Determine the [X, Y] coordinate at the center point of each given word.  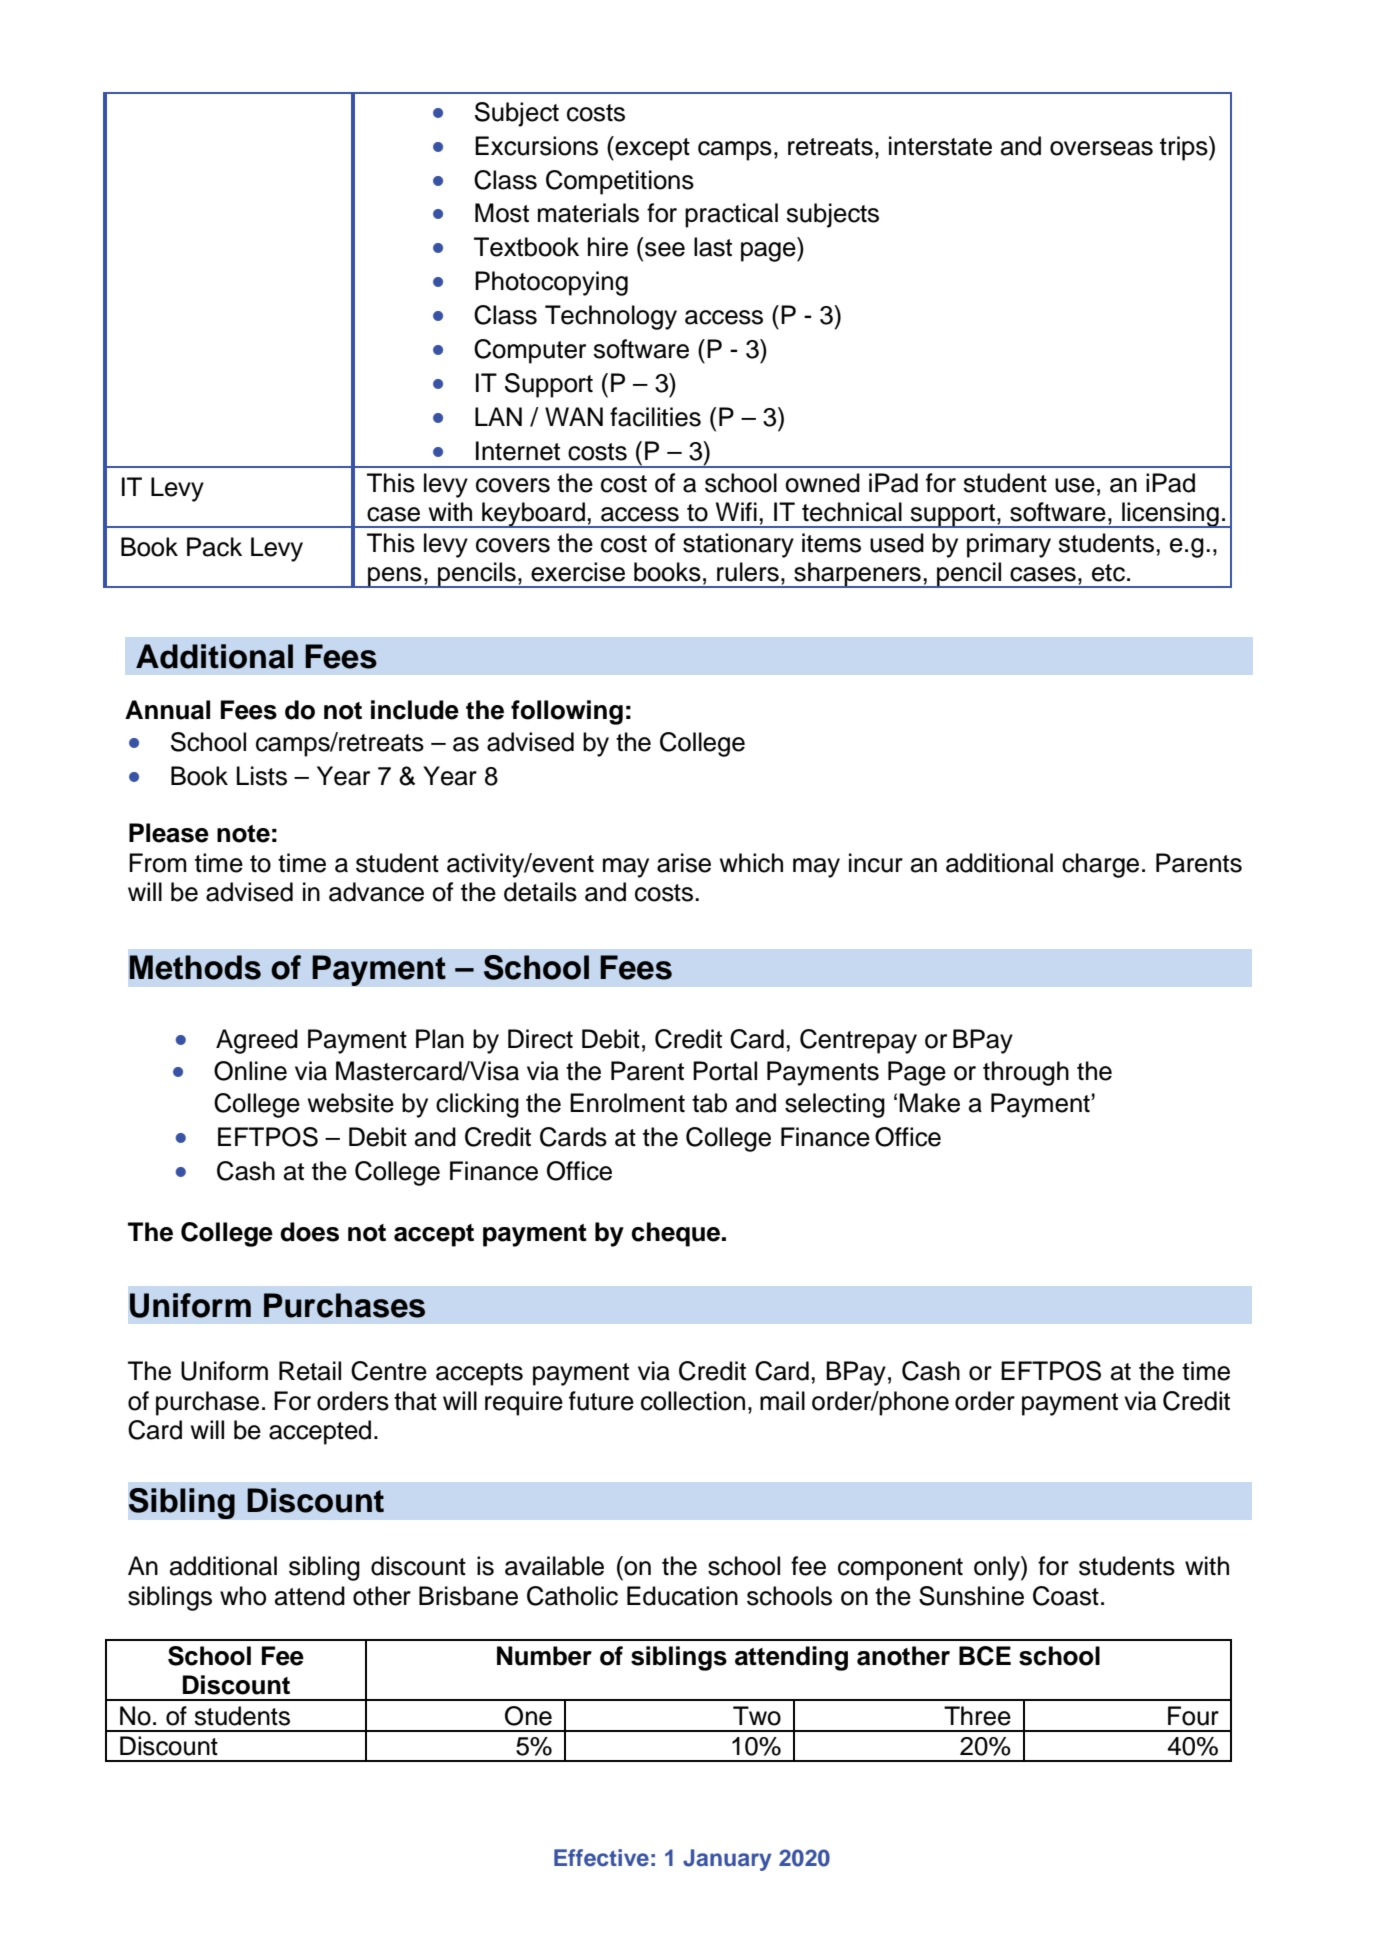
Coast [1066, 1596]
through [1026, 1073]
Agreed [257, 1041]
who [243, 1596]
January [727, 1860]
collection [693, 1401]
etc [1108, 573]
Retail [310, 1371]
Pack [214, 547]
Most [502, 213]
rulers [748, 572]
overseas [1101, 148]
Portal [725, 1071]
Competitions [620, 182]
